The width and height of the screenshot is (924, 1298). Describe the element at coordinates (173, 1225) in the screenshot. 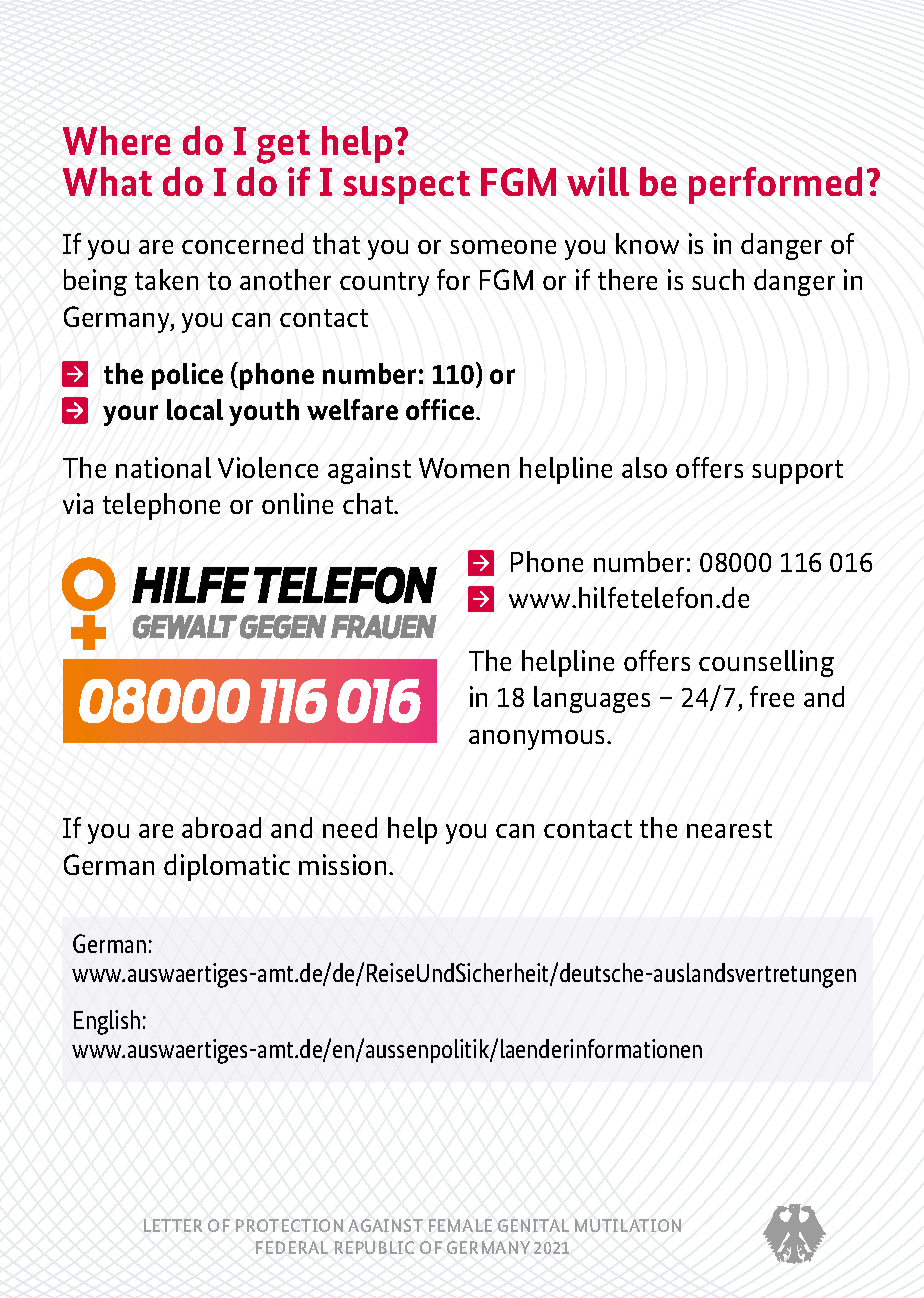

I see `LETTER` at that location.
